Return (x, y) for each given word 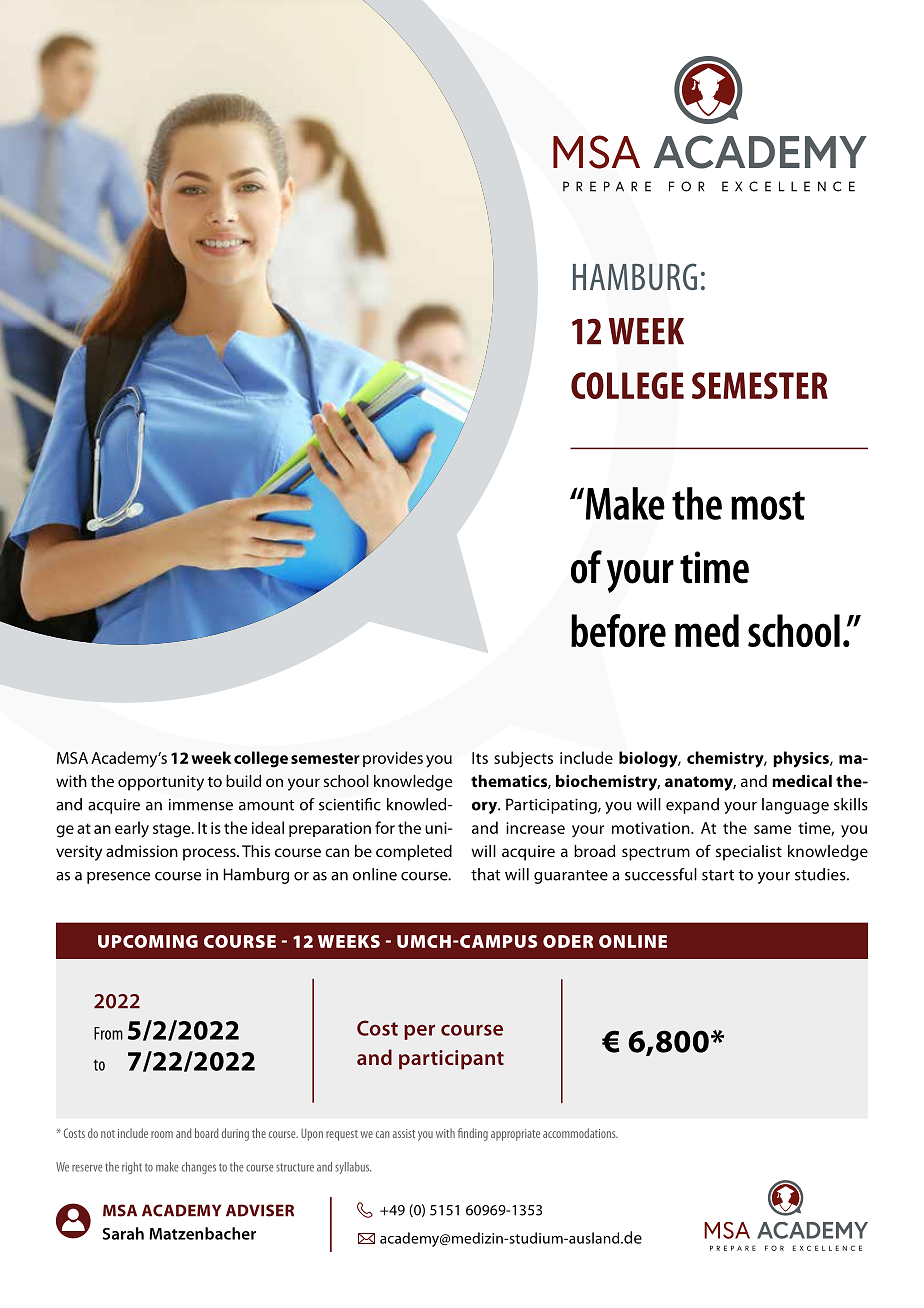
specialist (749, 853)
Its (480, 758)
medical (802, 781)
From (108, 1033)
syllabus (353, 1168)
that (486, 874)
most (768, 505)
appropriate (515, 1135)
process (210, 854)
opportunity (161, 783)
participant (451, 1060)
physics (802, 759)
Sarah (123, 1233)
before (618, 630)
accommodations (580, 1133)
